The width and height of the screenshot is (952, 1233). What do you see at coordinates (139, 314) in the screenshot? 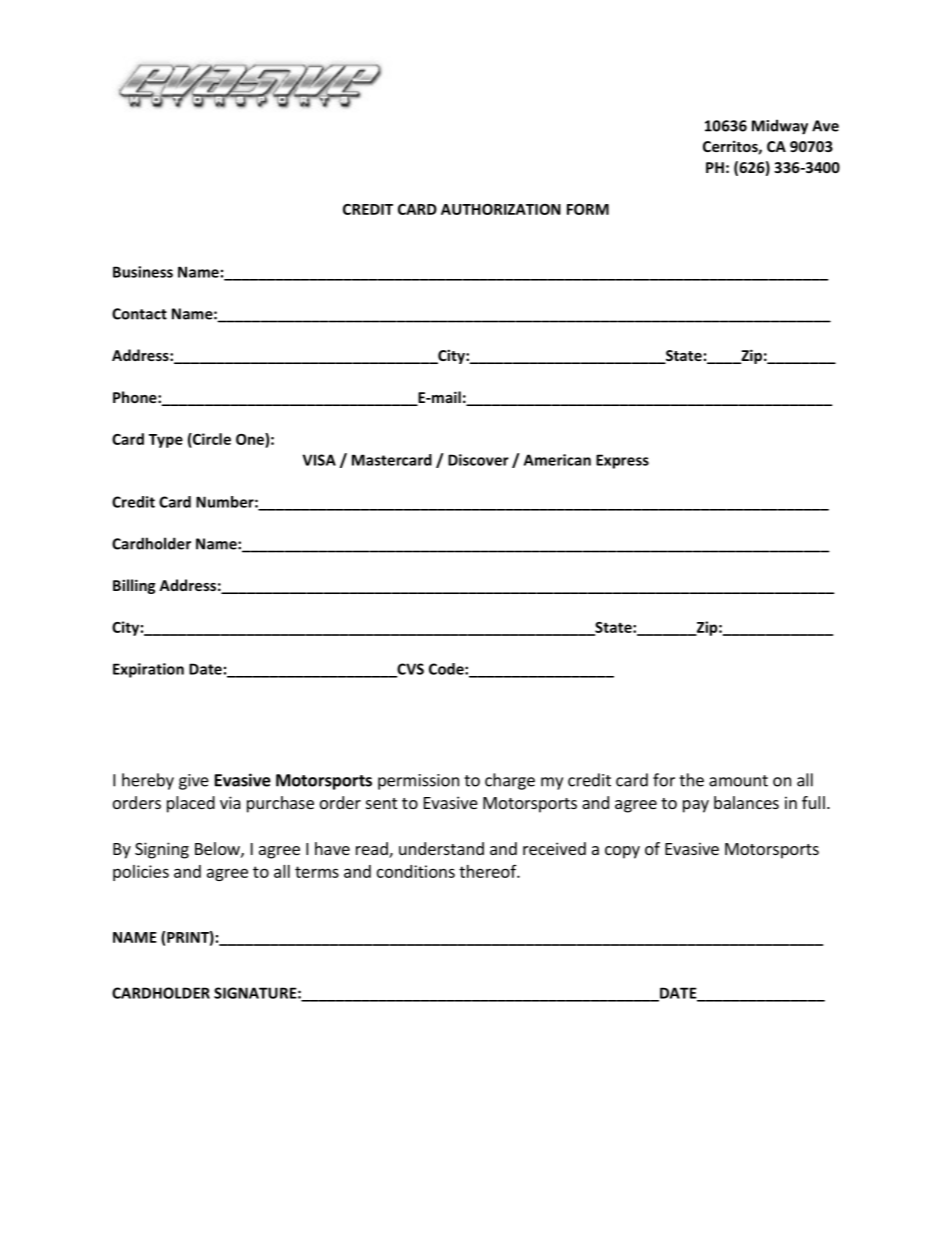
I see `Contact` at bounding box center [139, 314].
